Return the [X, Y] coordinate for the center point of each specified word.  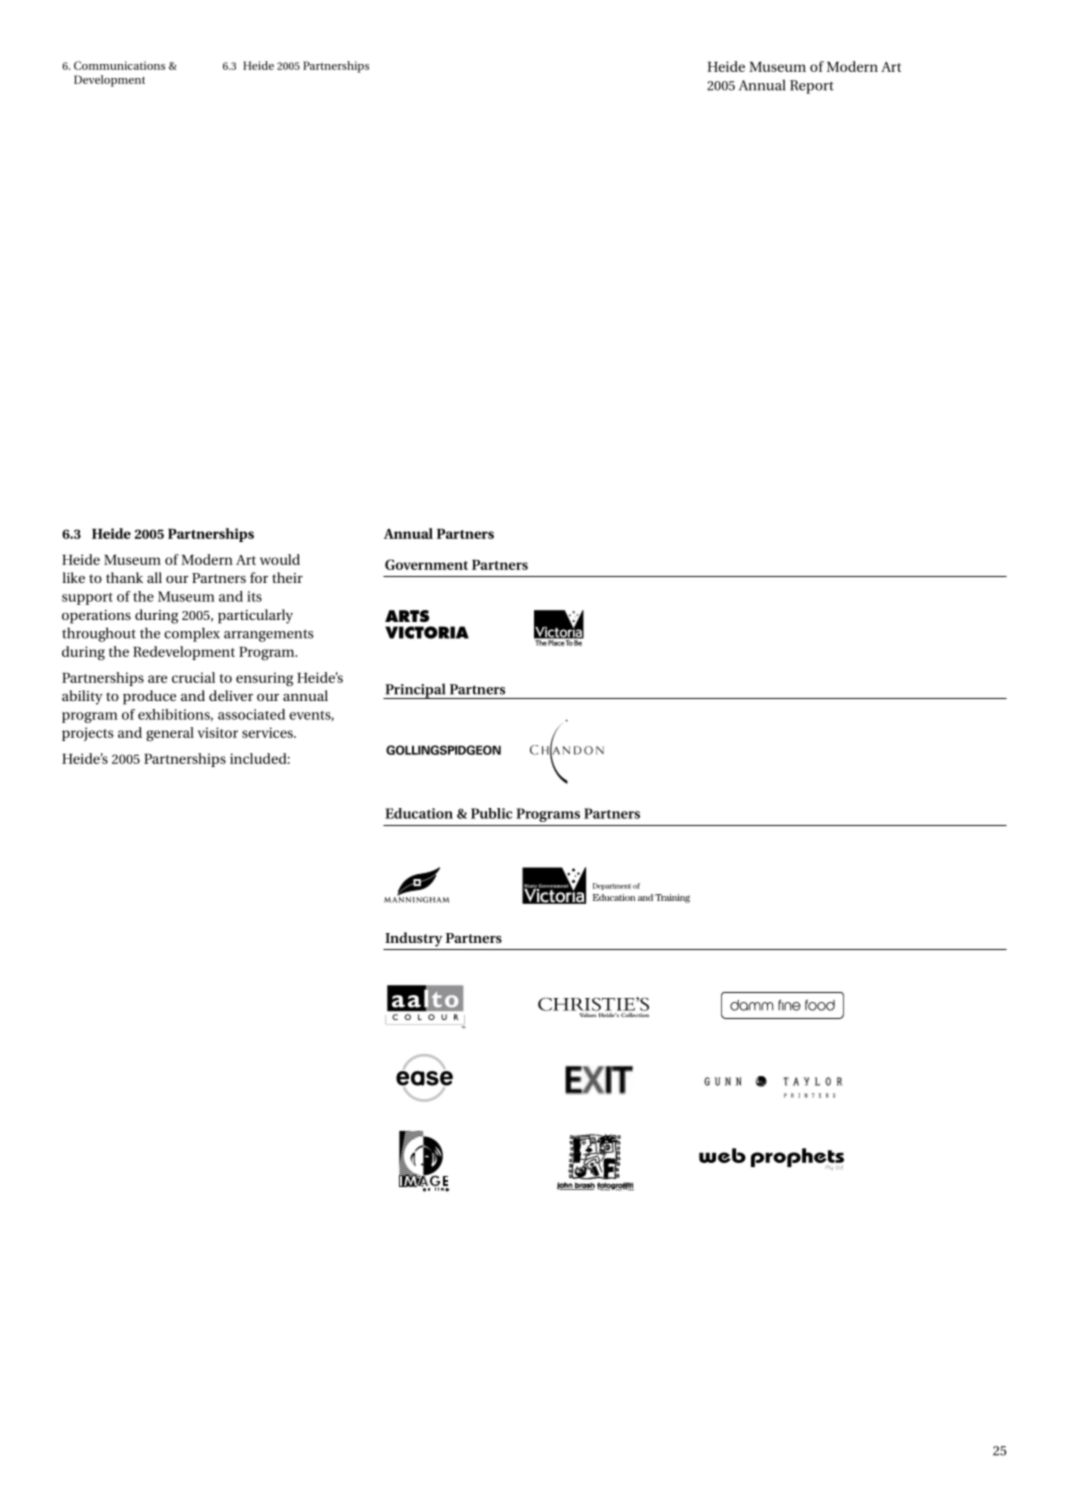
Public [491, 813]
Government [426, 564]
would [280, 559]
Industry [413, 939]
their [287, 577]
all [154, 577]
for [259, 577]
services [268, 732]
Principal [415, 691]
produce [149, 697]
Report [812, 87]
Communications [119, 65]
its [254, 596]
